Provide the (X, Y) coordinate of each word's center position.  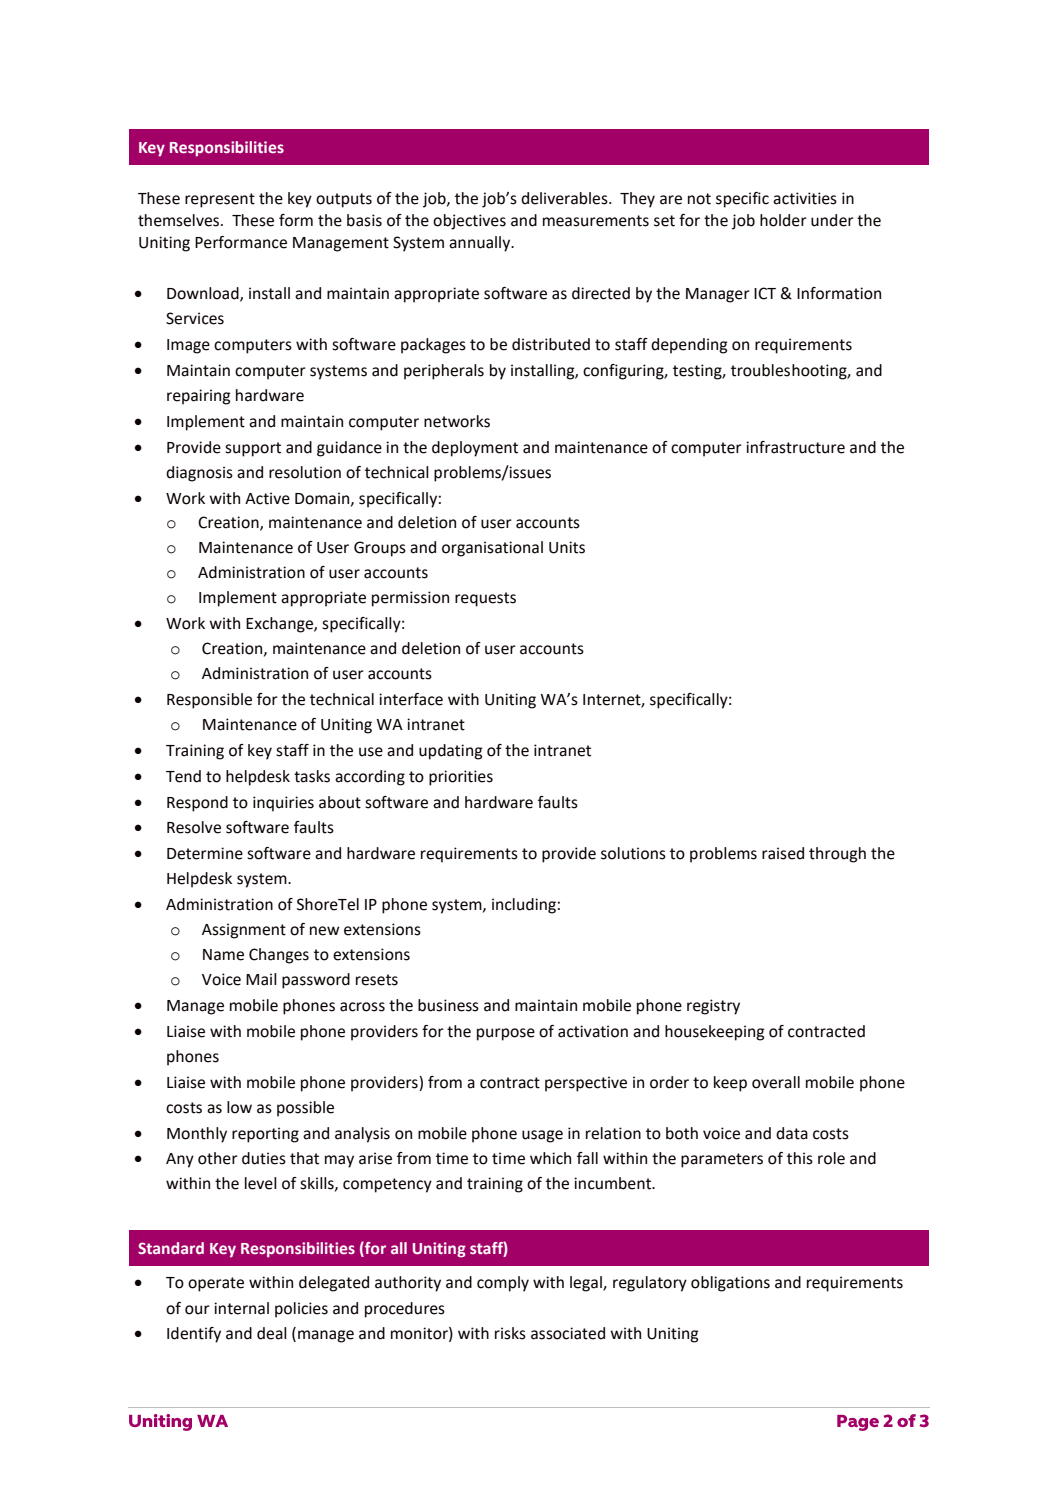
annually (481, 244)
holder (783, 220)
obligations (730, 1284)
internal (241, 1308)
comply (503, 1284)
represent (220, 200)
